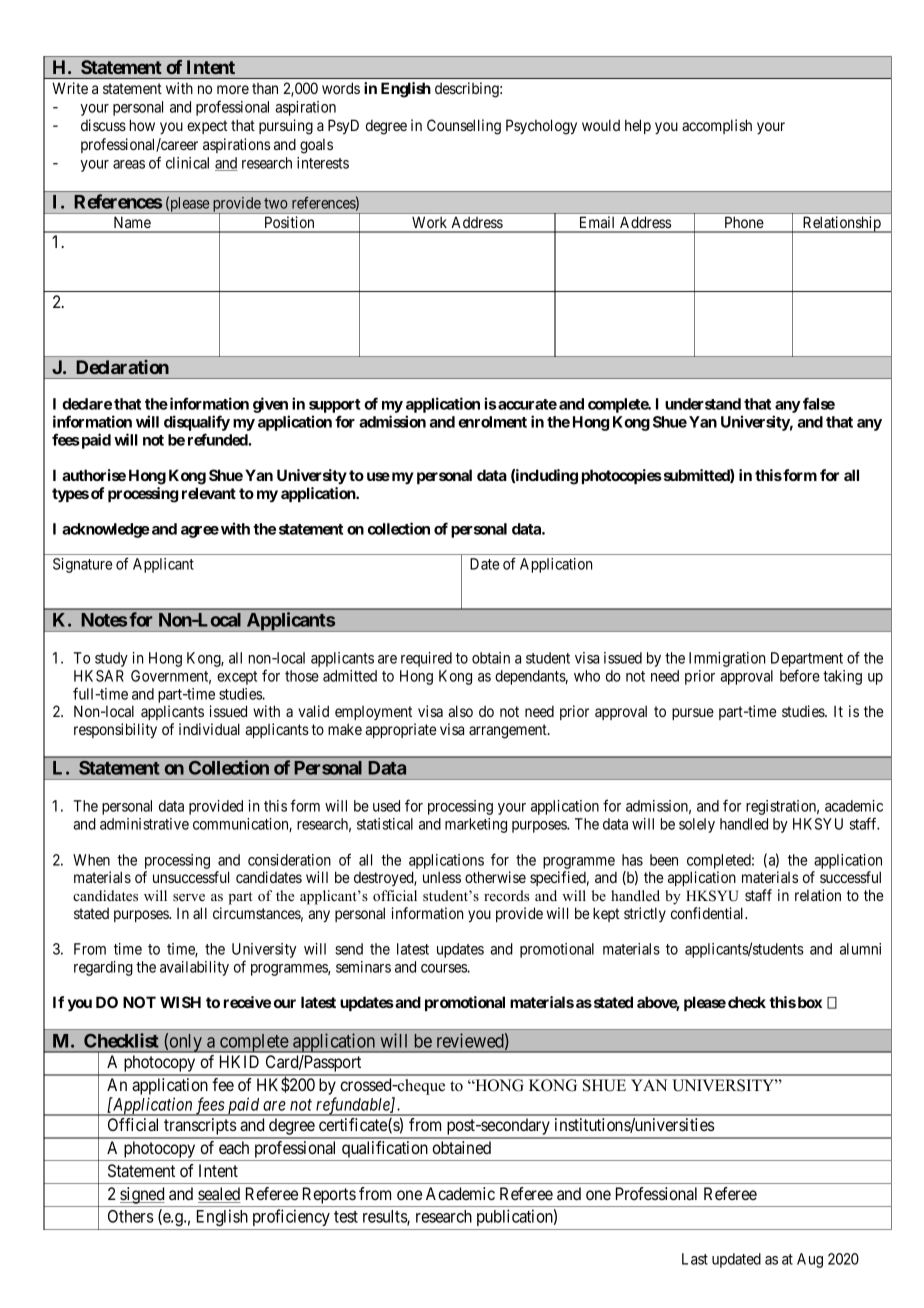 This image has width=924, height=1308. I want to click on required, so click(426, 659).
